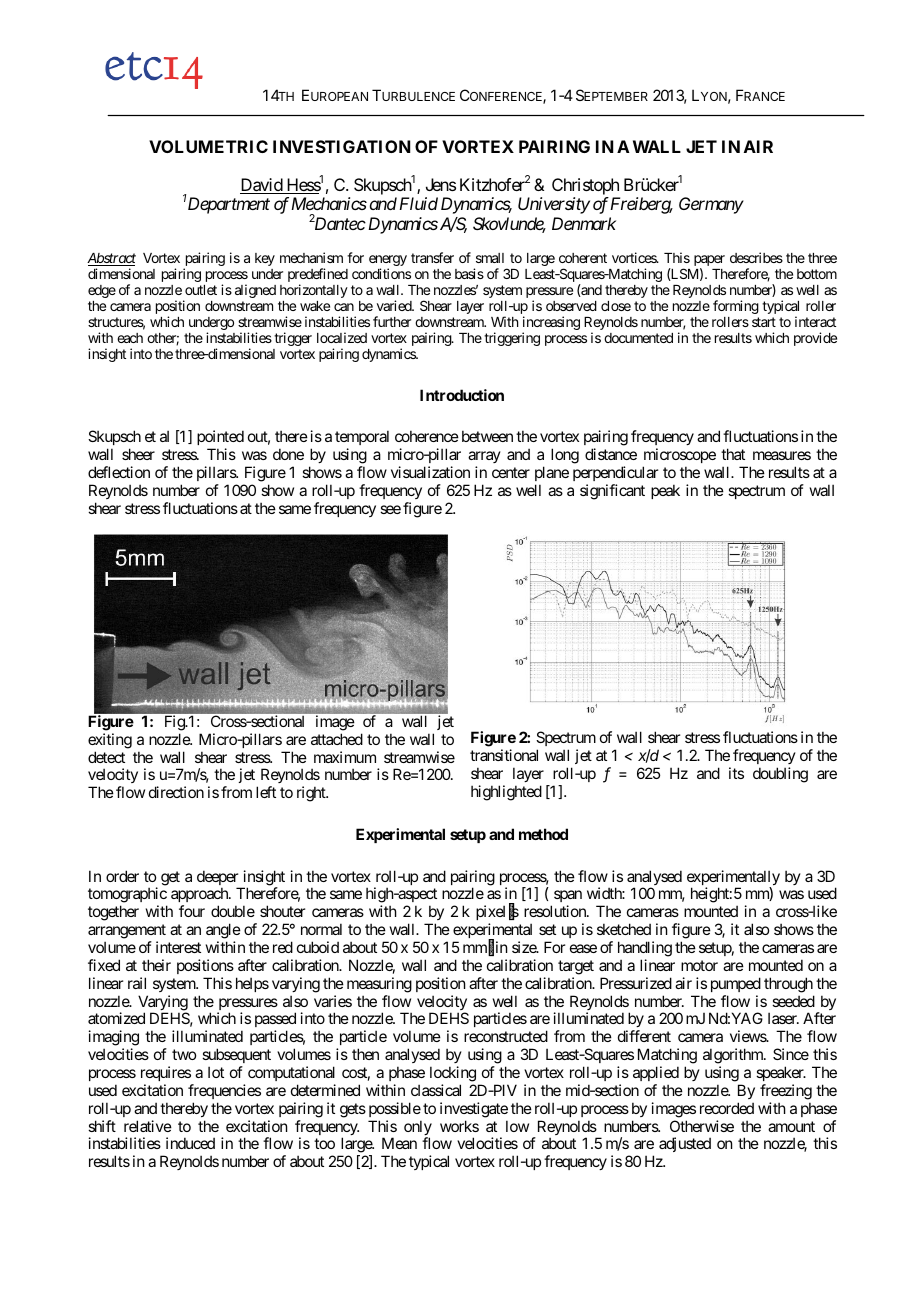 The width and height of the image is (924, 1308). What do you see at coordinates (418, 203) in the image?
I see `Fluid` at bounding box center [418, 203].
